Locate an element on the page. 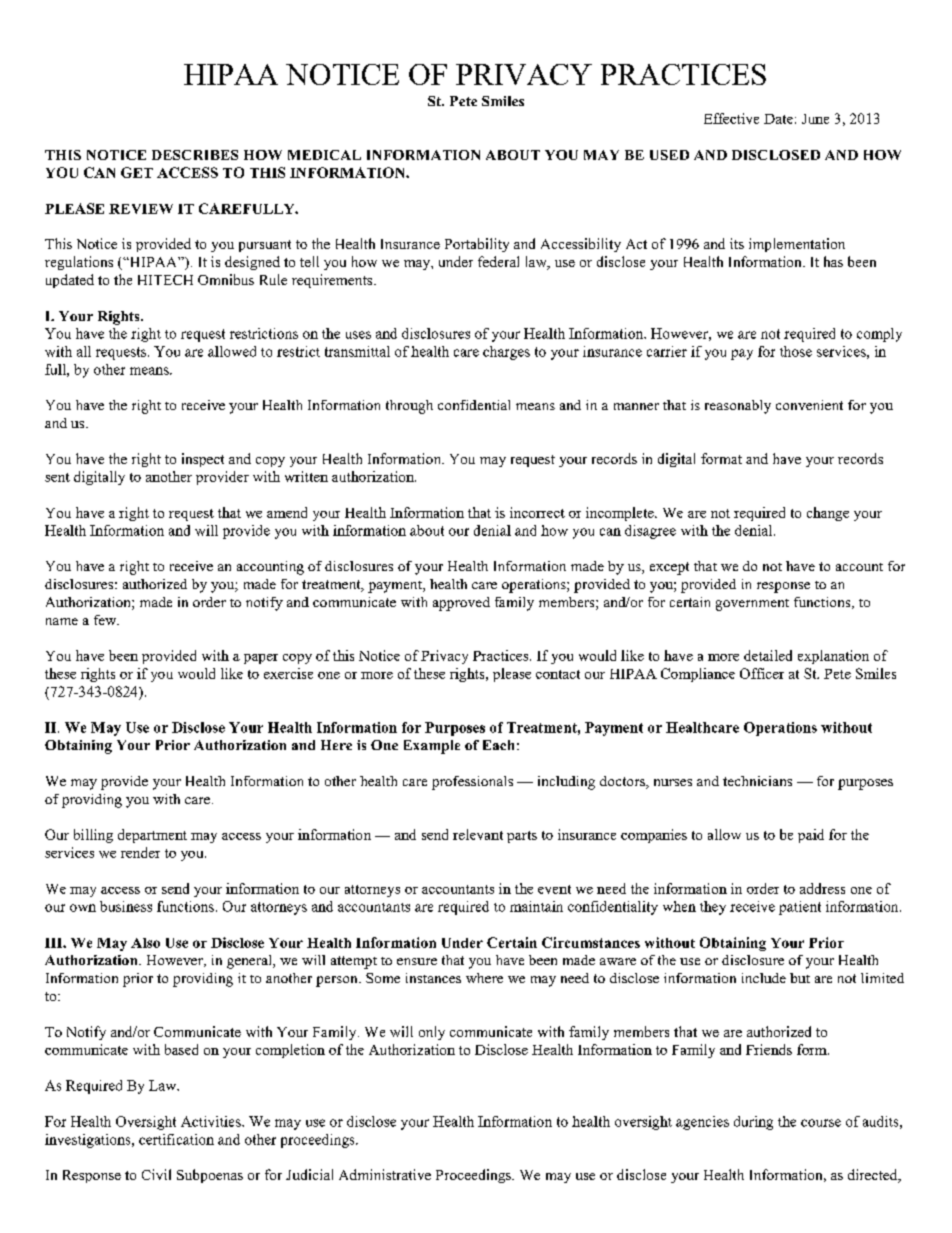 The width and height of the image is (952, 1233). June is located at coordinates (815, 119).
